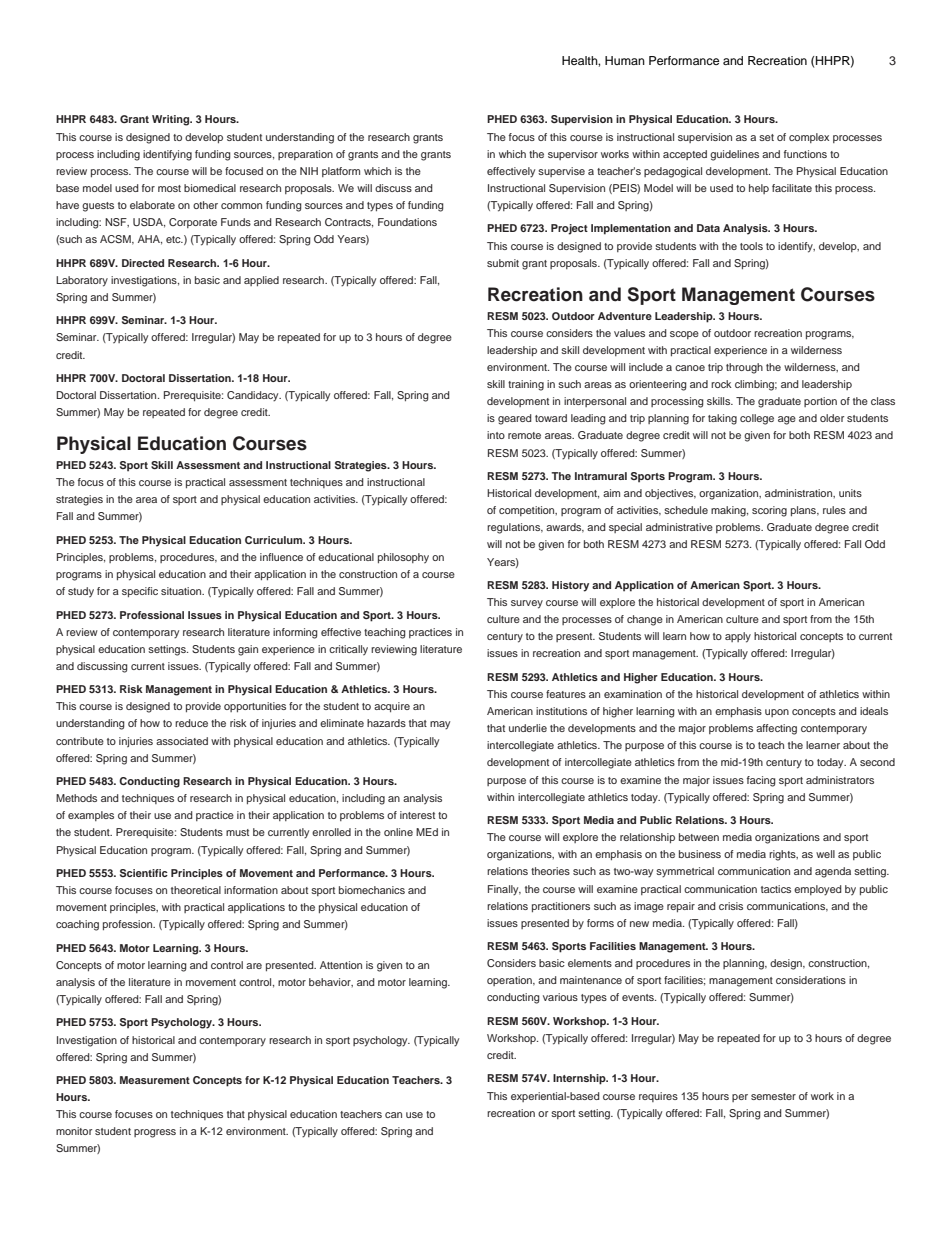  I want to click on tactics, so click(776, 889).
